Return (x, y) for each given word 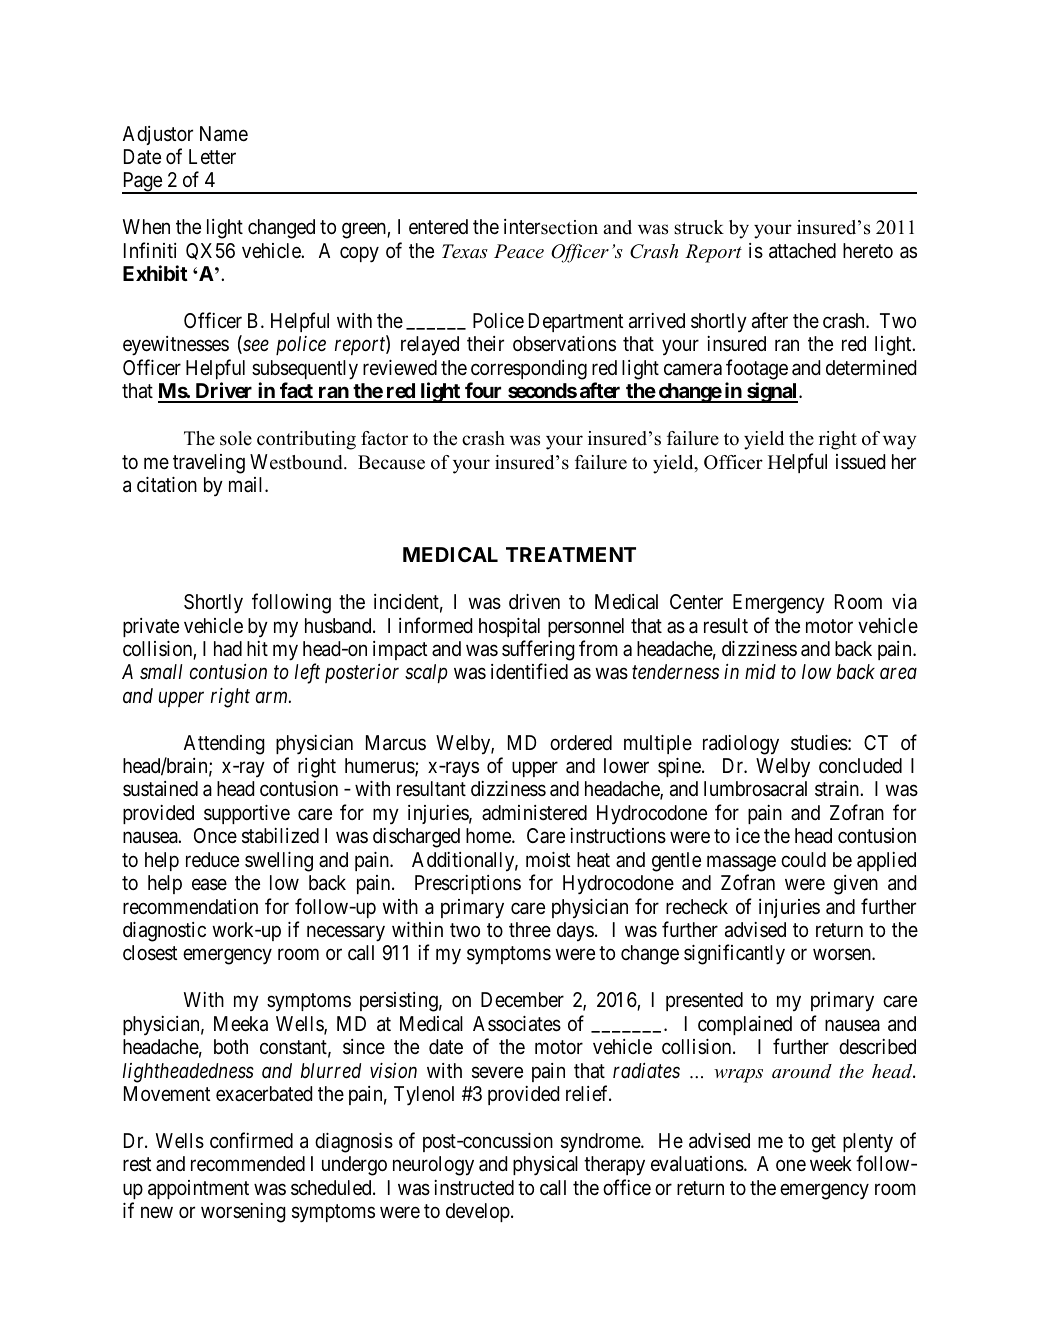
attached (802, 251)
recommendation (190, 907)
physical (545, 1166)
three (530, 929)
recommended (248, 1163)
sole (236, 438)
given (856, 885)
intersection (551, 227)
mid (760, 671)
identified (529, 671)
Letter (212, 156)
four (484, 392)
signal (772, 392)
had (228, 648)
